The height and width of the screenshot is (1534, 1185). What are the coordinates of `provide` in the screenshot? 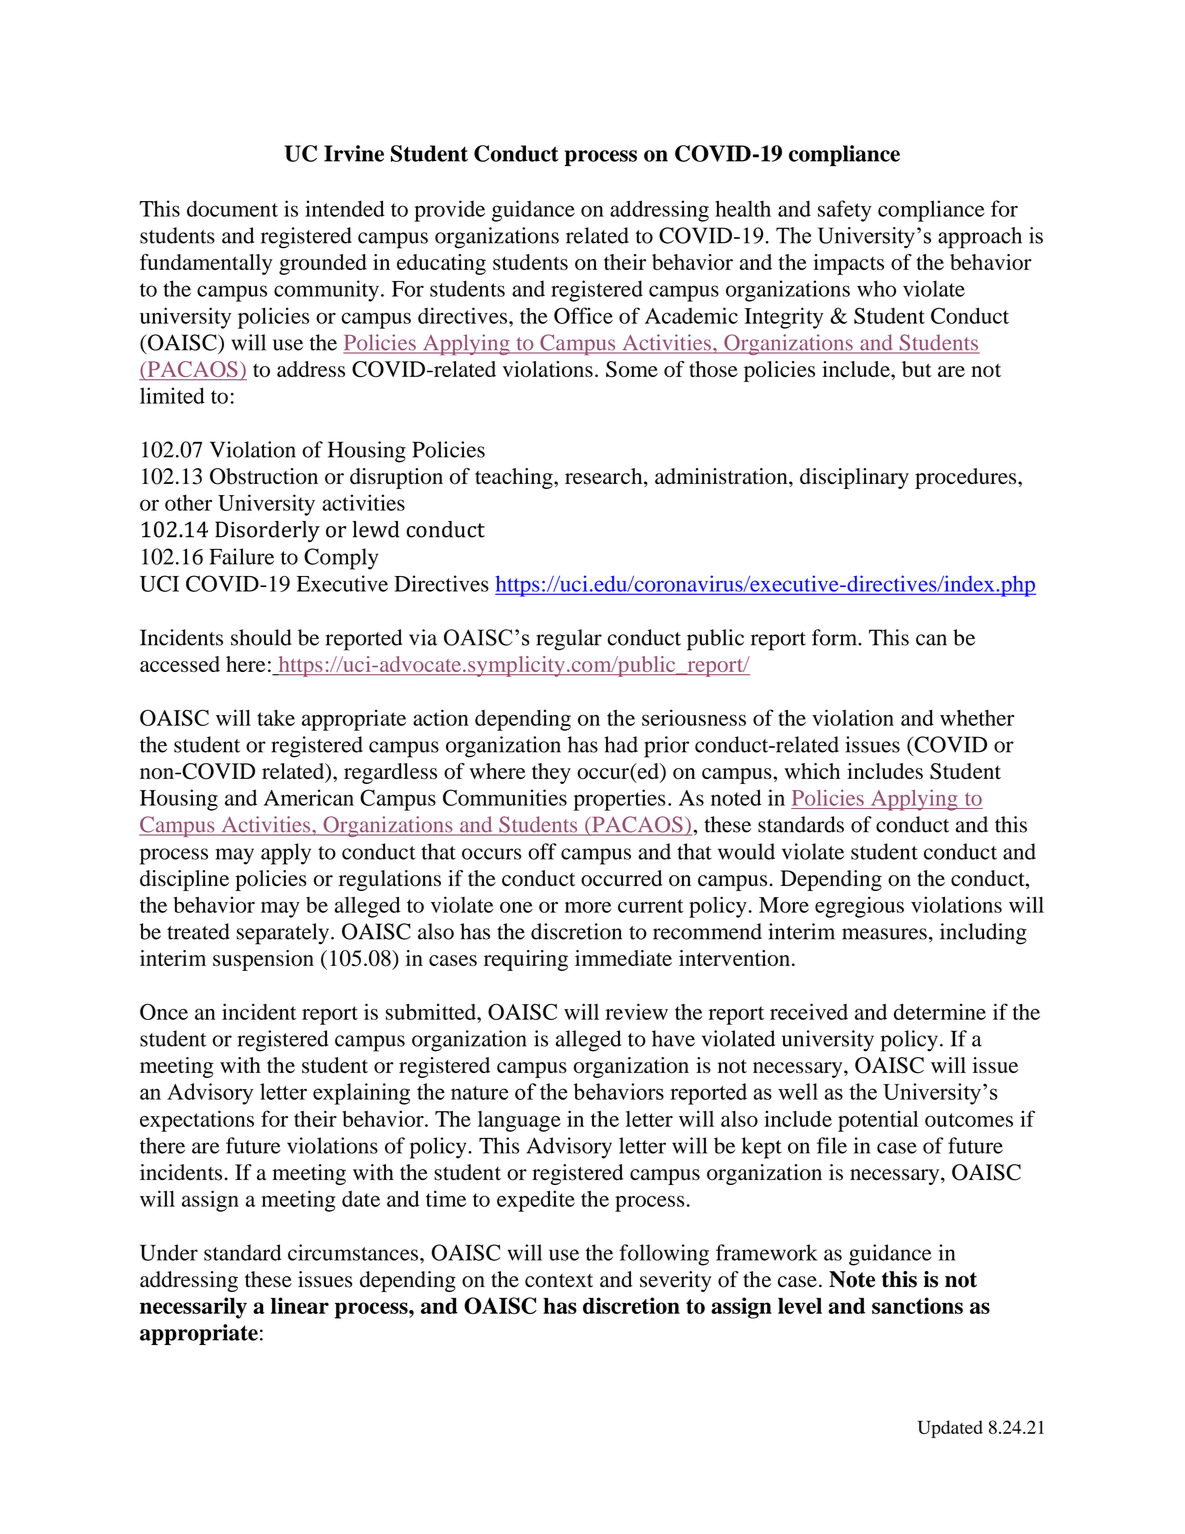 It's located at (449, 211).
